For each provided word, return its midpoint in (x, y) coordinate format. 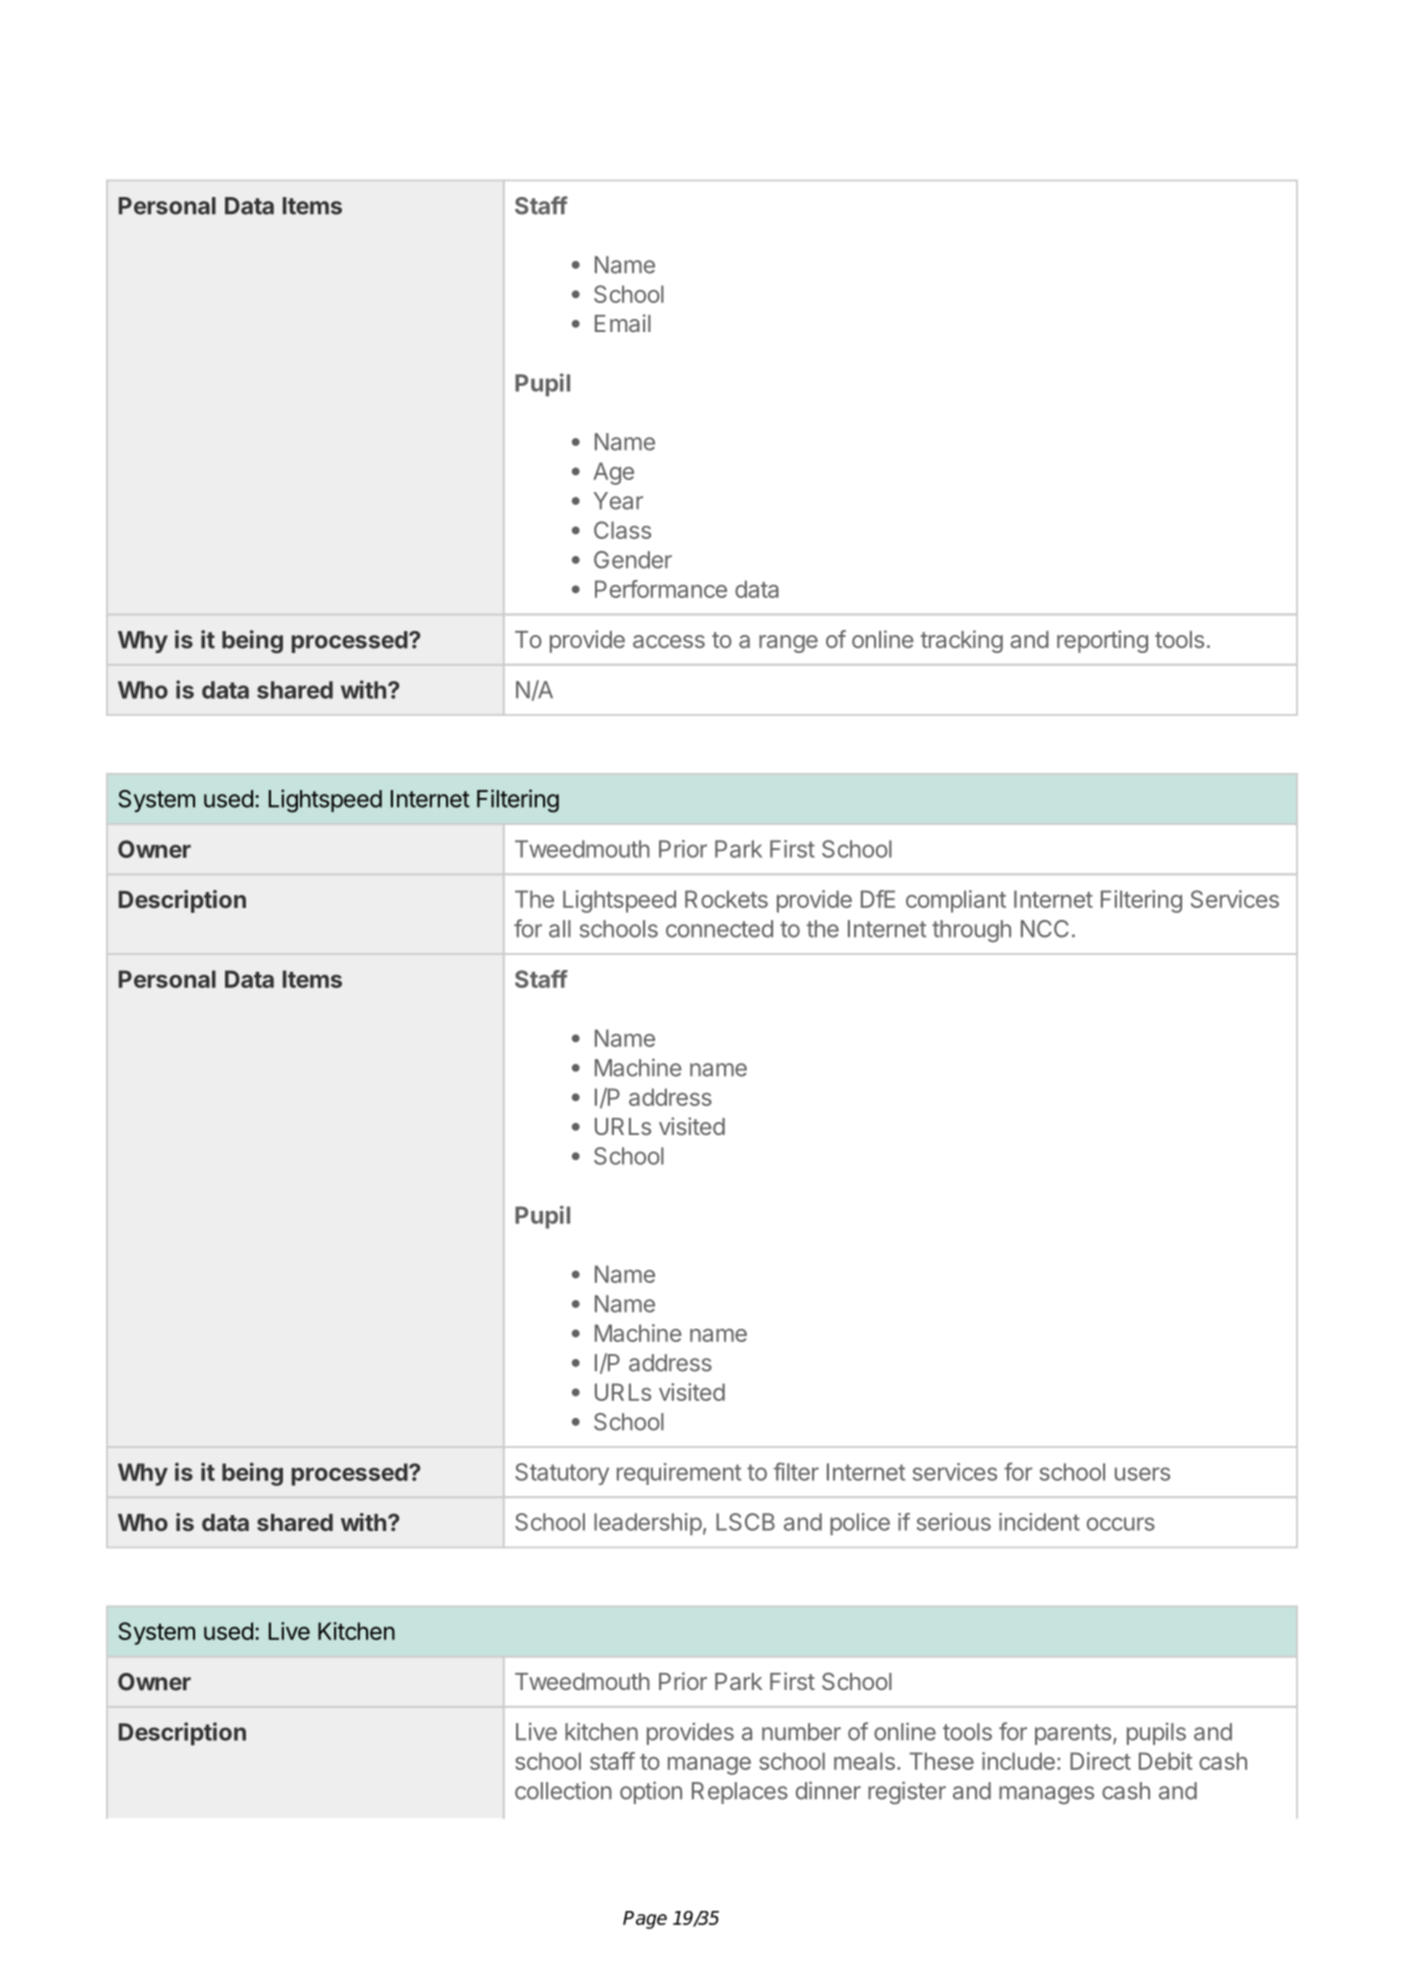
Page (645, 1920)
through (971, 931)
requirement (679, 1474)
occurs (1121, 1524)
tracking (962, 641)
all (560, 929)
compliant (956, 901)
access (669, 641)
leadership (648, 1524)
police (860, 1524)
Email (623, 323)
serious (954, 1522)
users (1142, 1474)
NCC (1045, 929)
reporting (1102, 641)
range (788, 644)
